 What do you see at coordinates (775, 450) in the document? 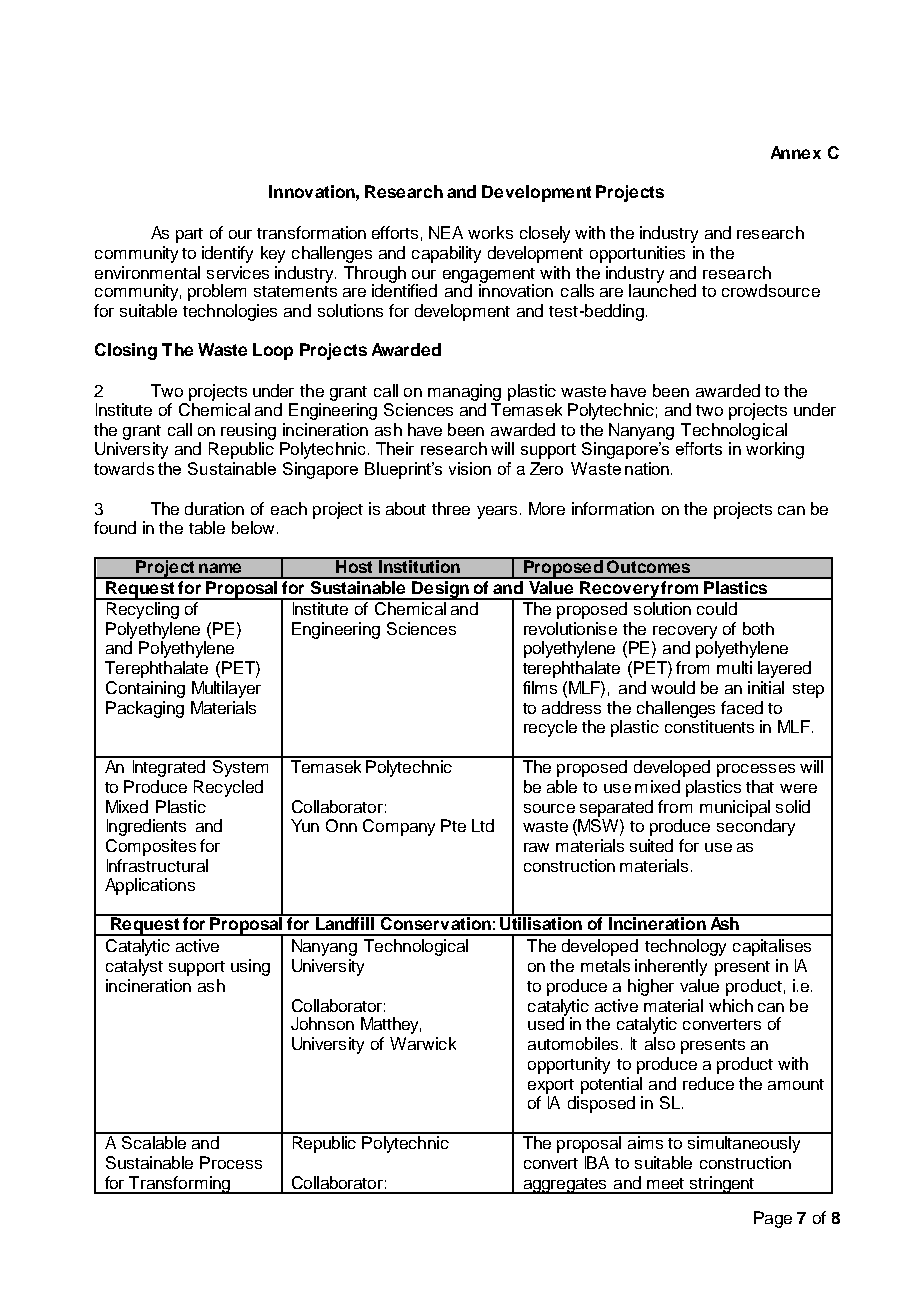
I see `working` at bounding box center [775, 450].
